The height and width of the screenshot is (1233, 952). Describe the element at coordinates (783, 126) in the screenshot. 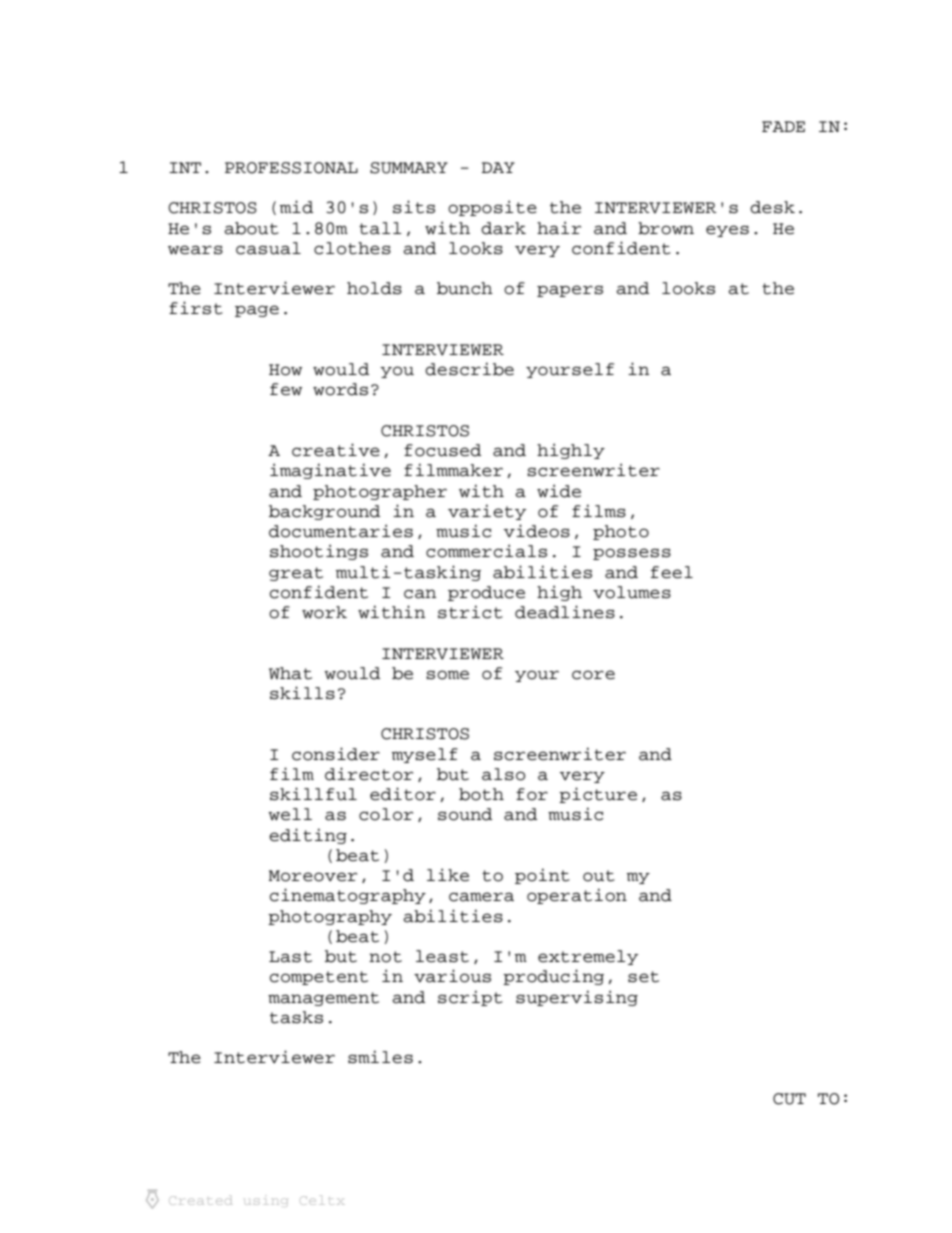

I see `FADE` at that location.
